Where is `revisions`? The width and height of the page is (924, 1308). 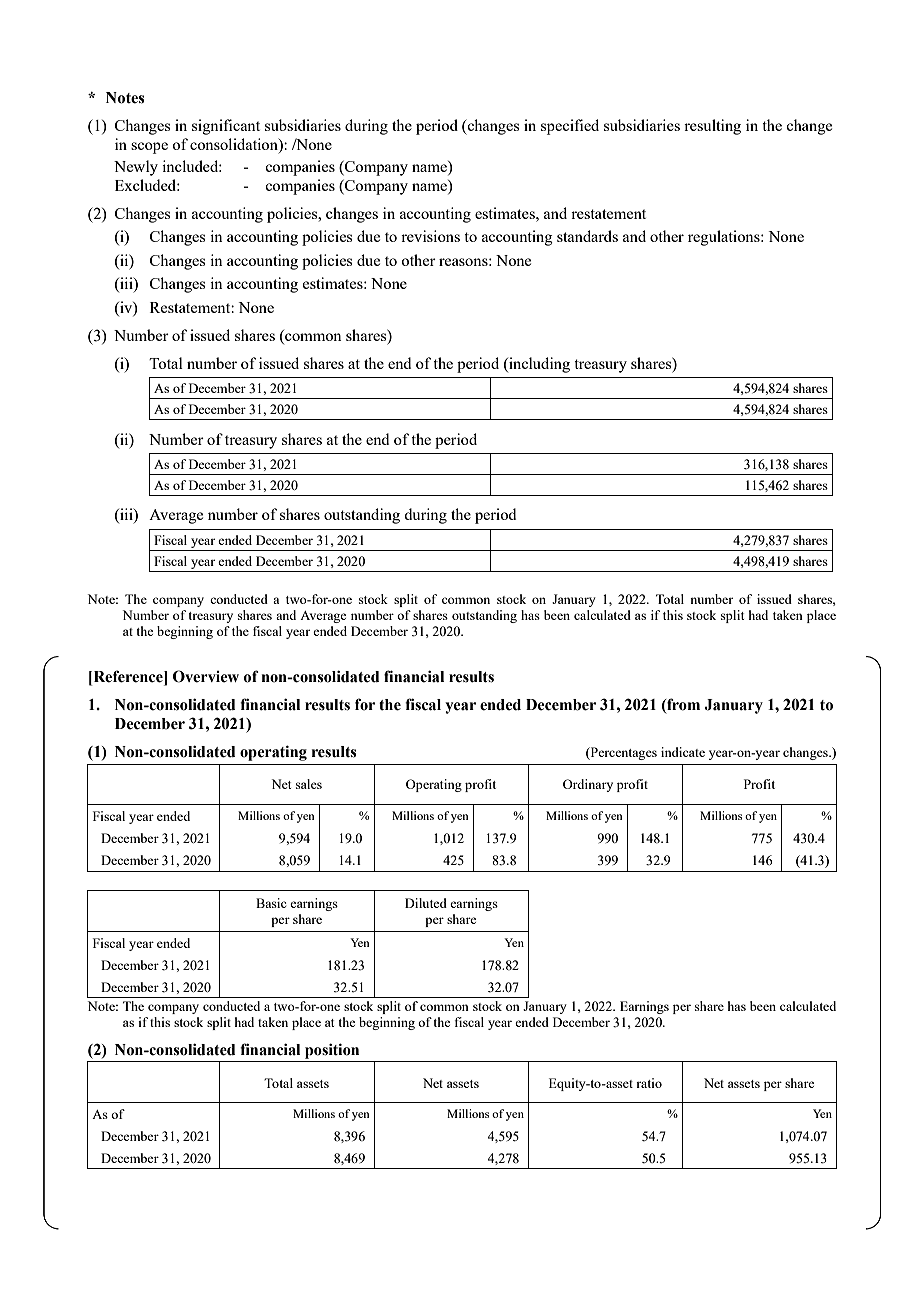
revisions is located at coordinates (430, 236).
